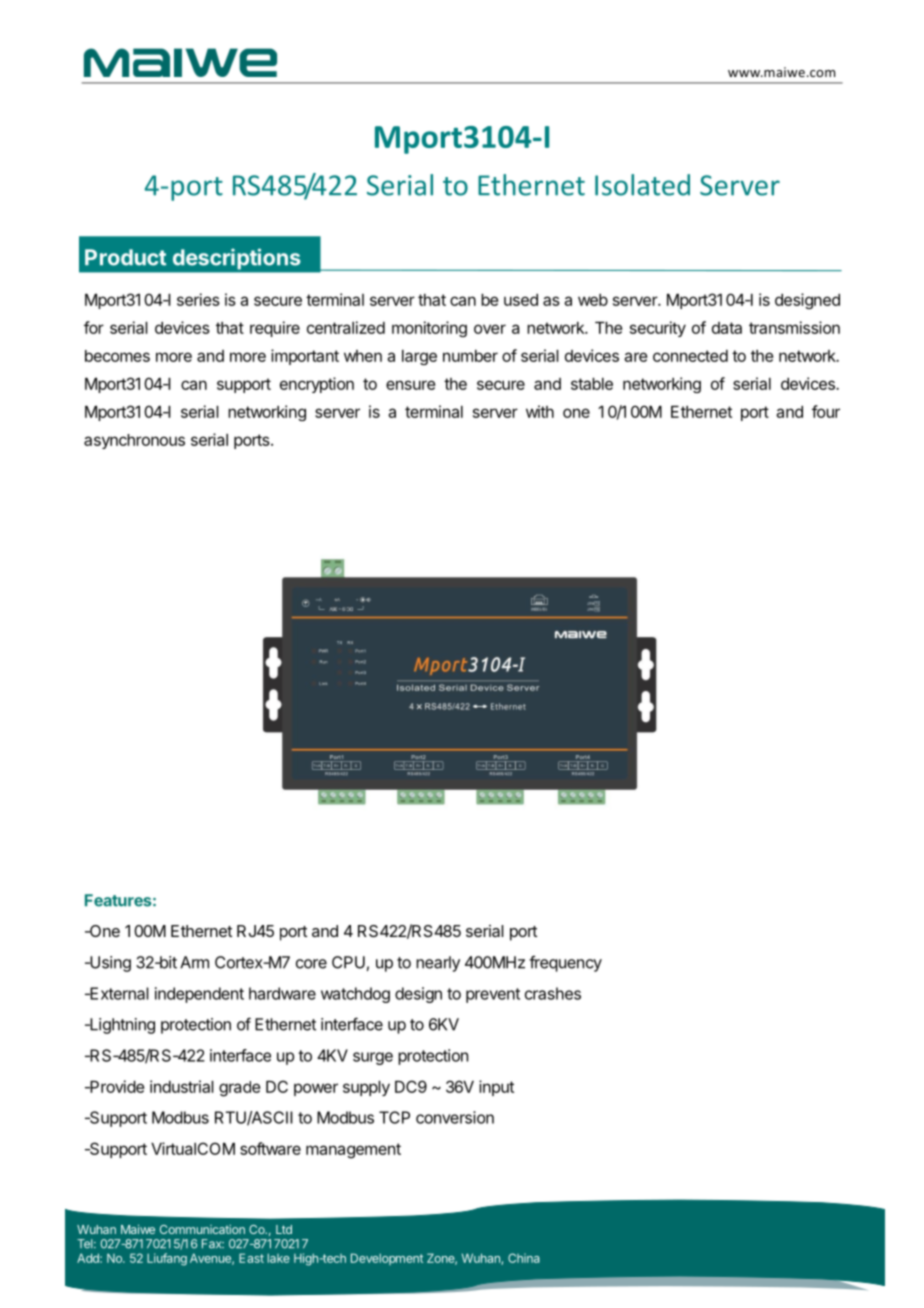 The width and height of the screenshot is (924, 1308). Describe the element at coordinates (521, 300) in the screenshot. I see `used` at that location.
